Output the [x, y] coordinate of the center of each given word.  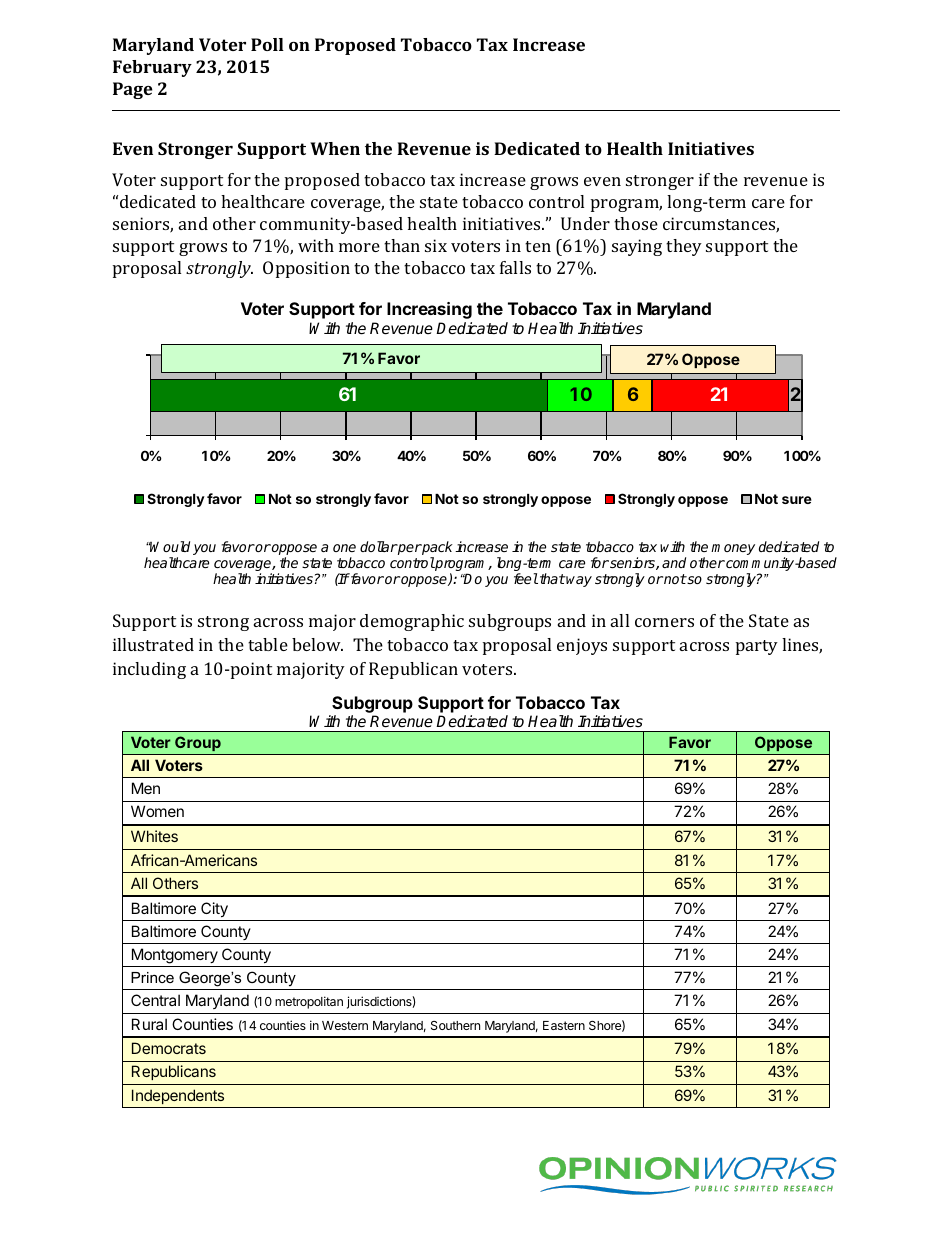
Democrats [169, 1048]
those [636, 223]
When [335, 148]
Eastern [564, 1025]
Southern [455, 1025]
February [152, 68]
